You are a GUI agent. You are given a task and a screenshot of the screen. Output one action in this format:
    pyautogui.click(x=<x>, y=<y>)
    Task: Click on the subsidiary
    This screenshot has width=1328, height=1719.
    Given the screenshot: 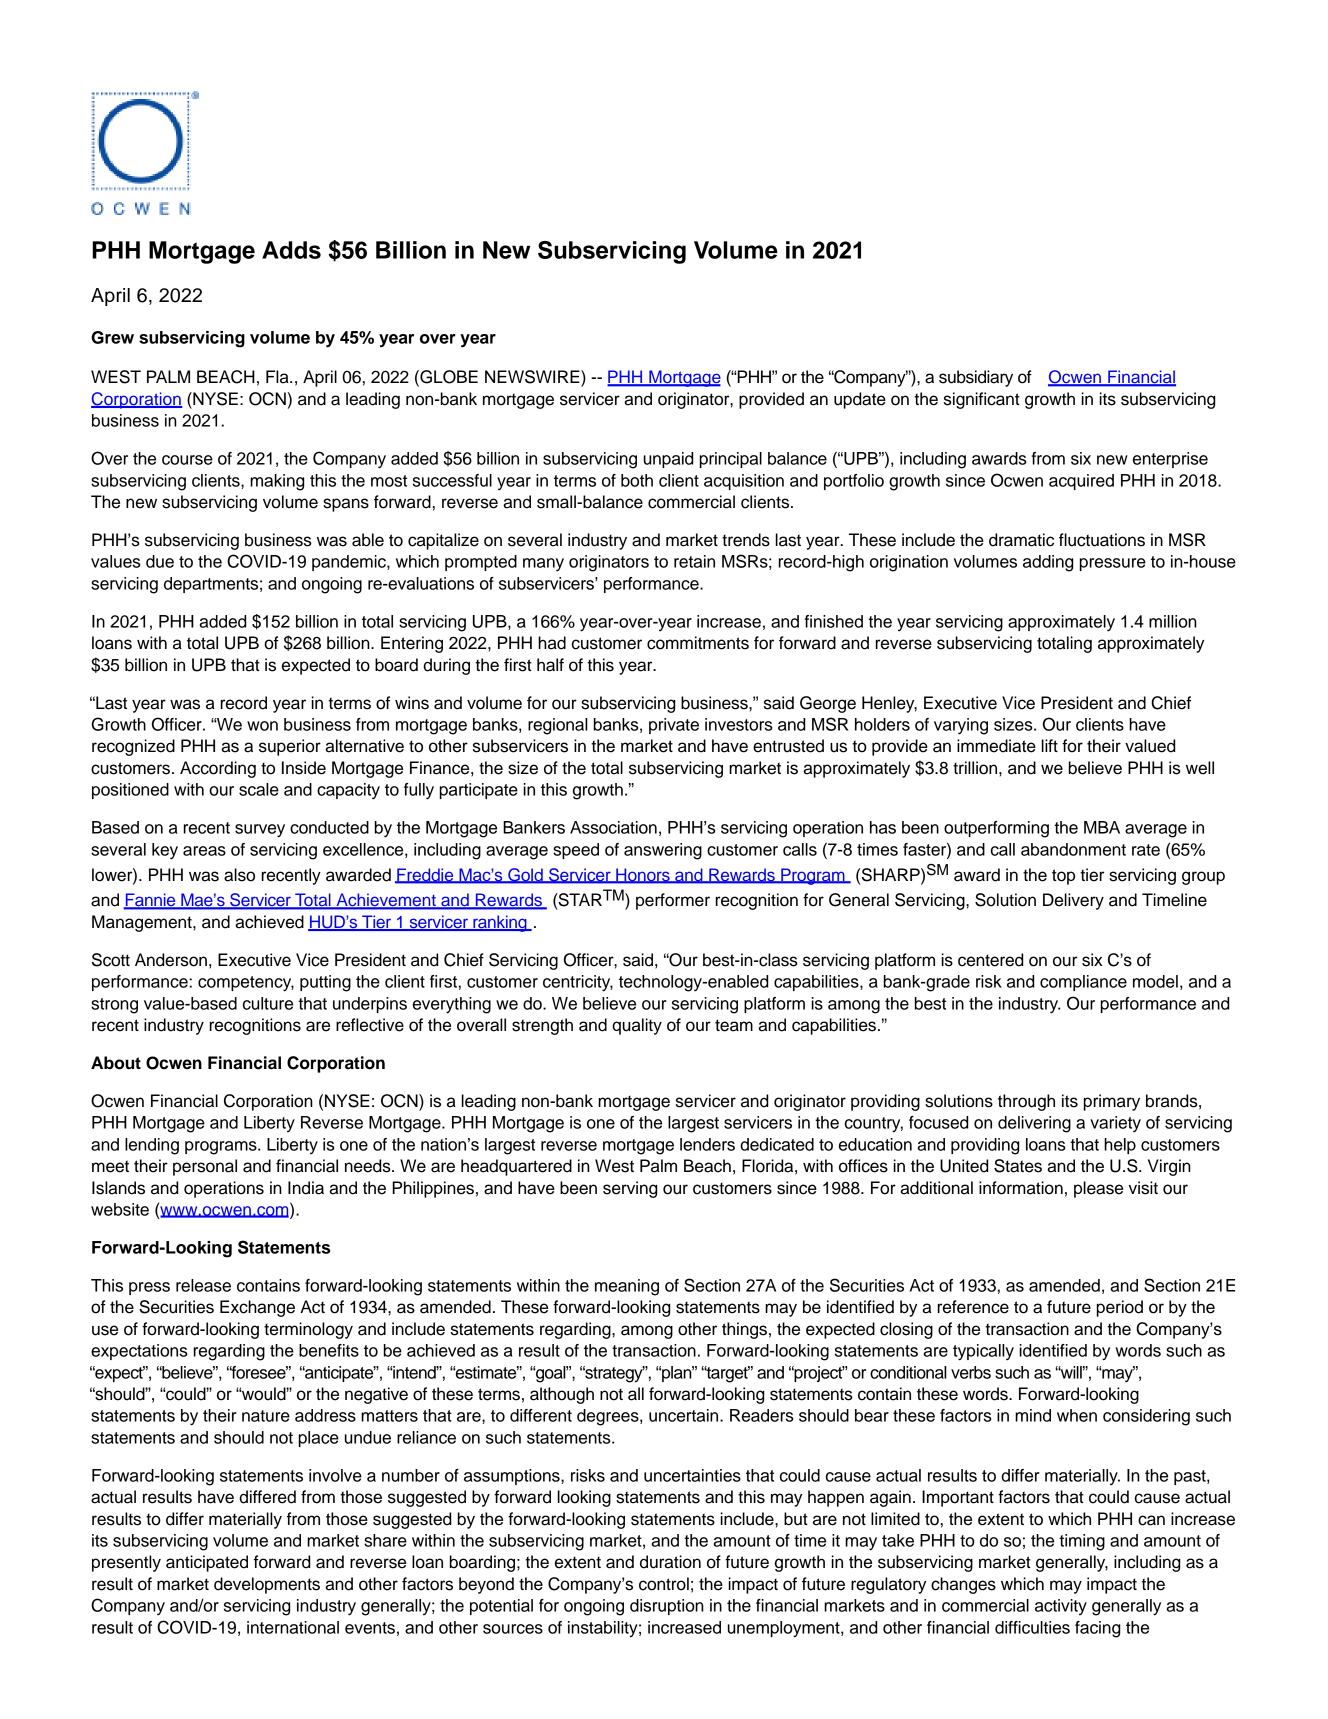 What is the action you would take?
    pyautogui.click(x=976, y=378)
